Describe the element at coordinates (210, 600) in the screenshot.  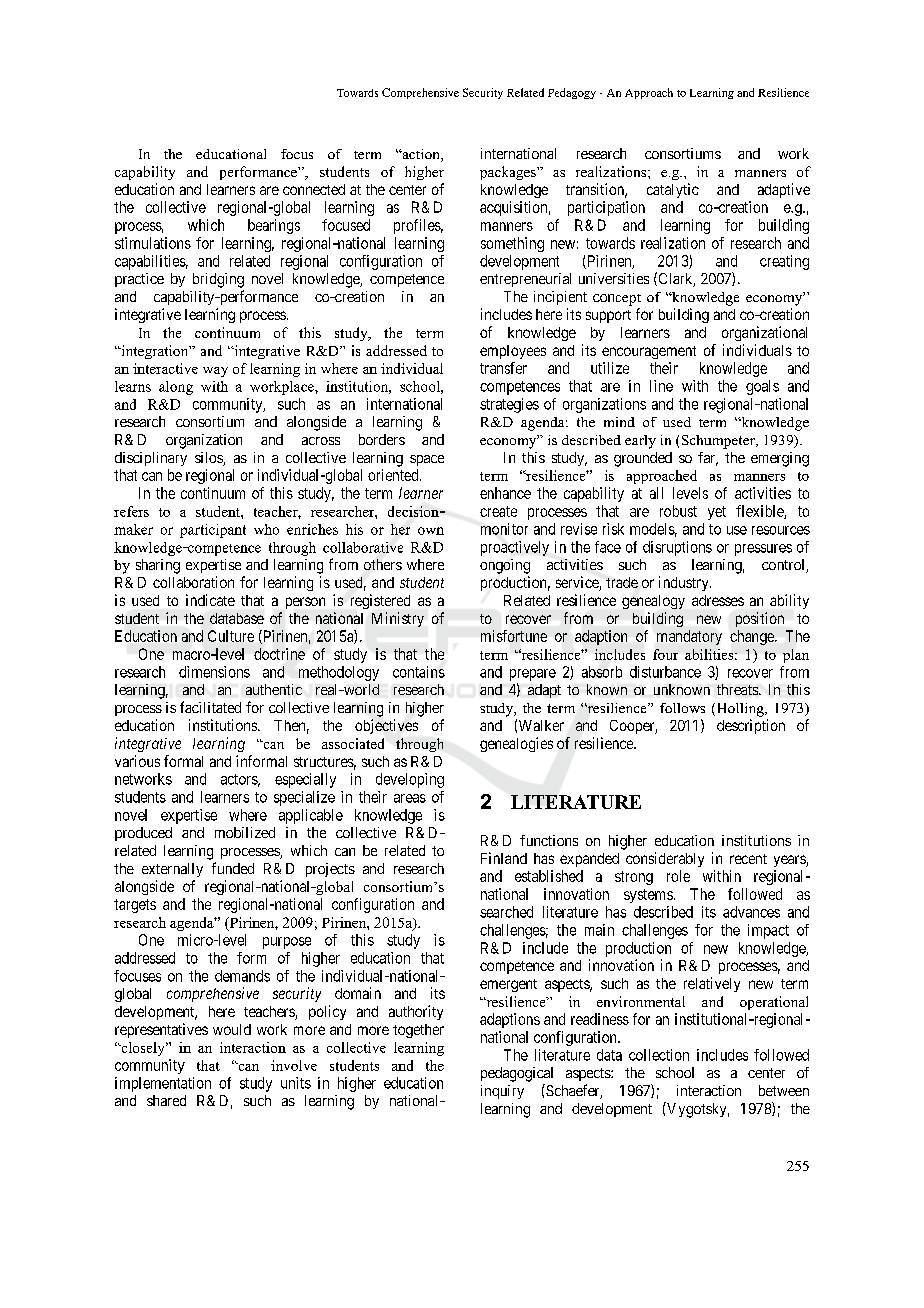
I see `indicate` at that location.
